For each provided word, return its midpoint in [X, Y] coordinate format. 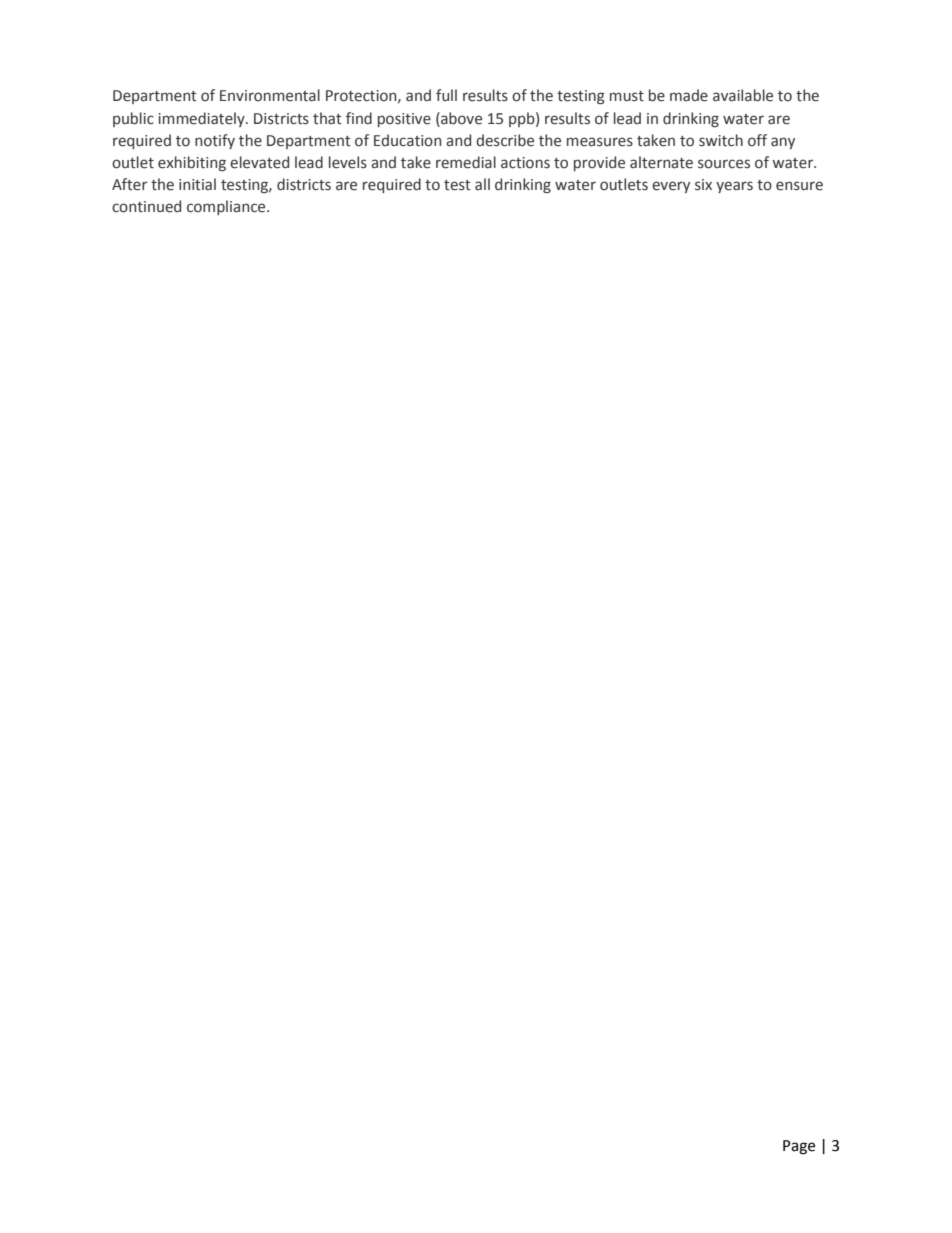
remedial [466, 162]
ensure [799, 186]
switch [721, 140]
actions [525, 163]
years [734, 187]
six [703, 185]
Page [799, 1147]
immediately [202, 119]
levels [348, 162]
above [460, 118]
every [671, 187]
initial [197, 184]
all [482, 184]
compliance [227, 207]
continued [146, 206]
